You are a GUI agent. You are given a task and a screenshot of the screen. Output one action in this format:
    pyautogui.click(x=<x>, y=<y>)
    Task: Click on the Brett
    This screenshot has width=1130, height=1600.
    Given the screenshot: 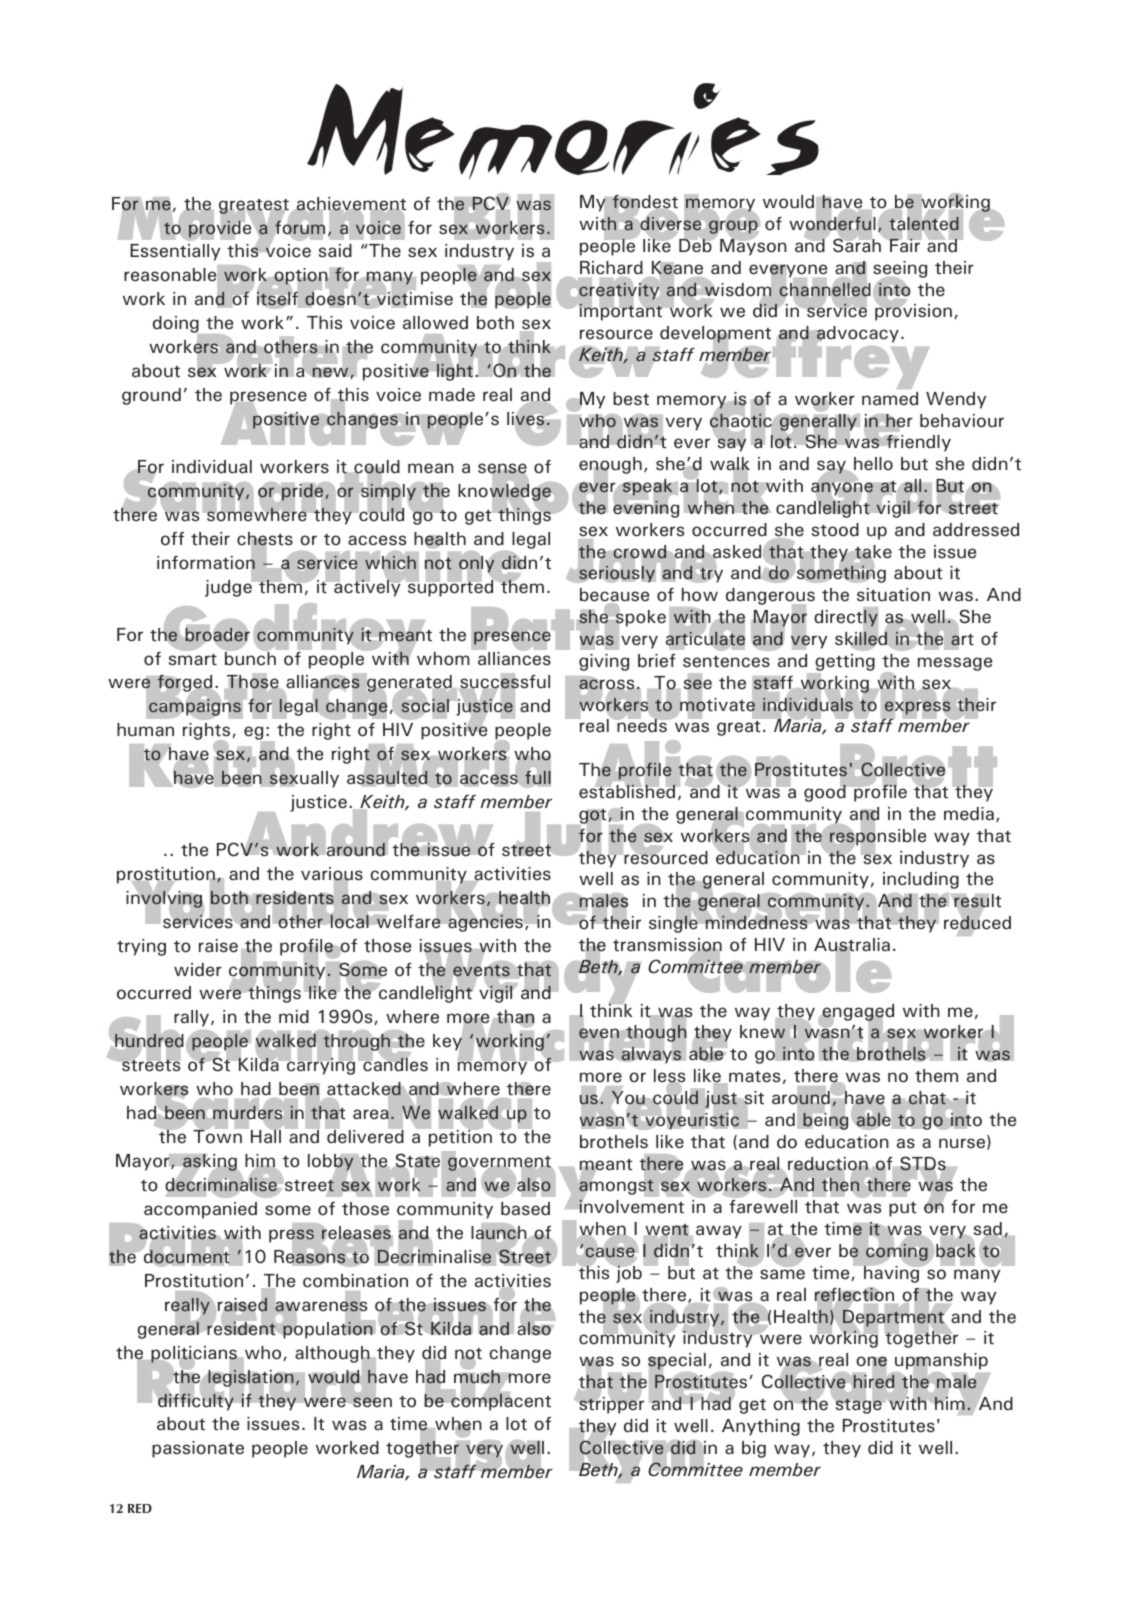 What is the action you would take?
    pyautogui.click(x=917, y=767)
